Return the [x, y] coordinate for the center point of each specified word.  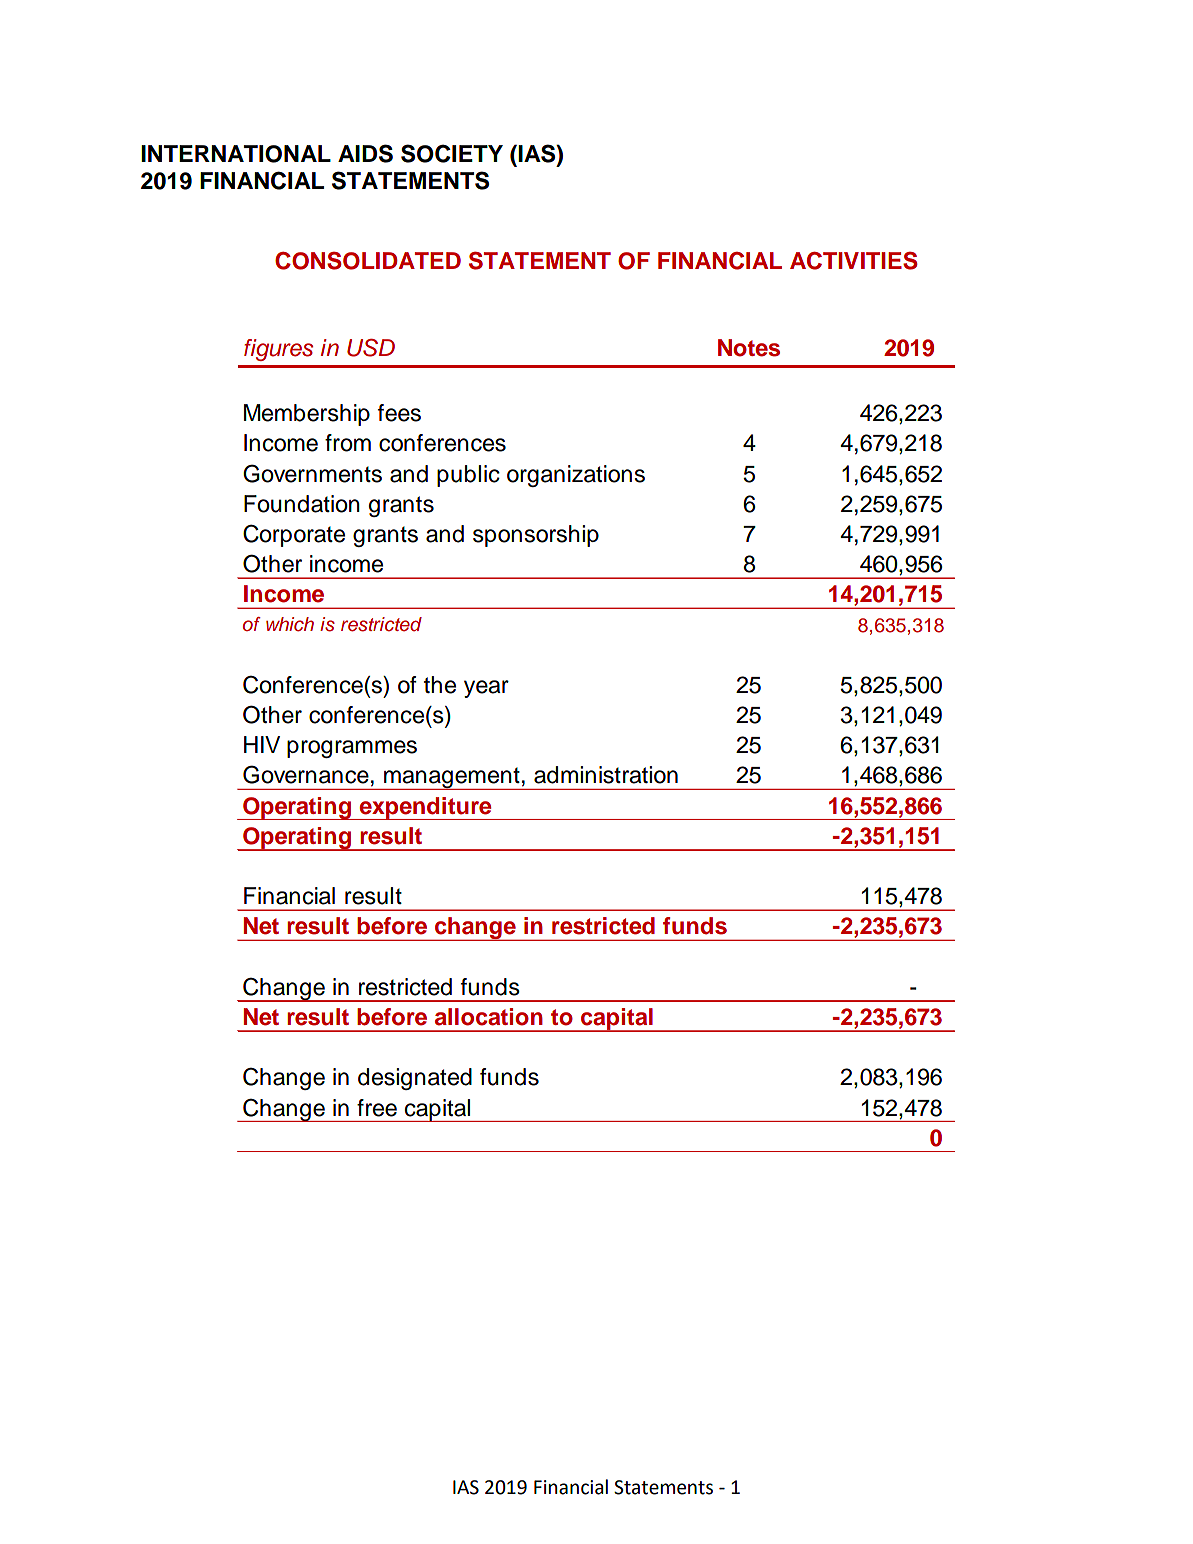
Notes [749, 348]
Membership [307, 415]
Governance [306, 774]
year [486, 689]
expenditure [426, 808]
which [290, 624]
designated [415, 1079]
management [452, 778]
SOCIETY [452, 153]
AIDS [365, 153]
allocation [489, 1017]
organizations [576, 476]
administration [606, 775]
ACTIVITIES [854, 261]
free [377, 1108]
